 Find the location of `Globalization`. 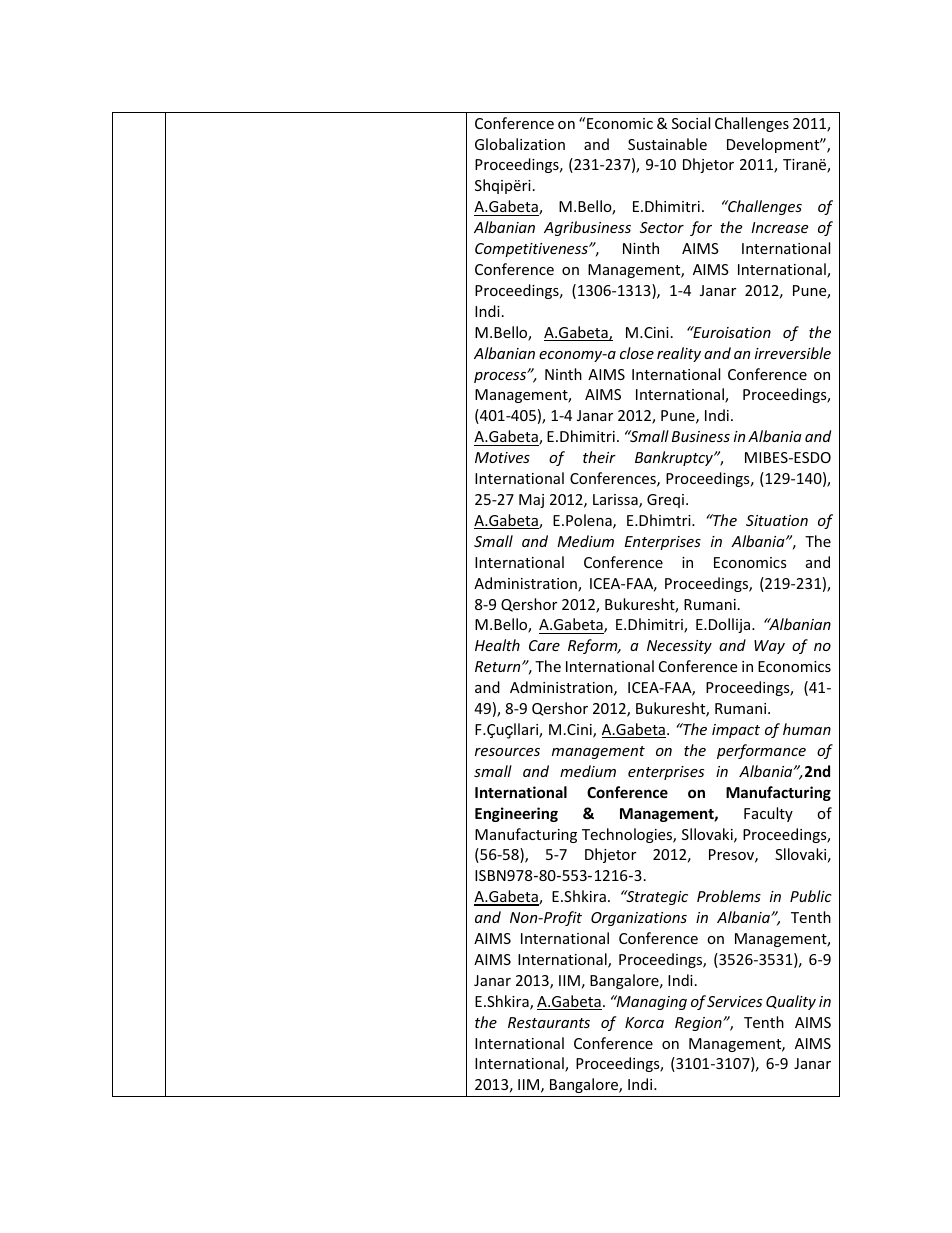

Globalization is located at coordinates (520, 144).
